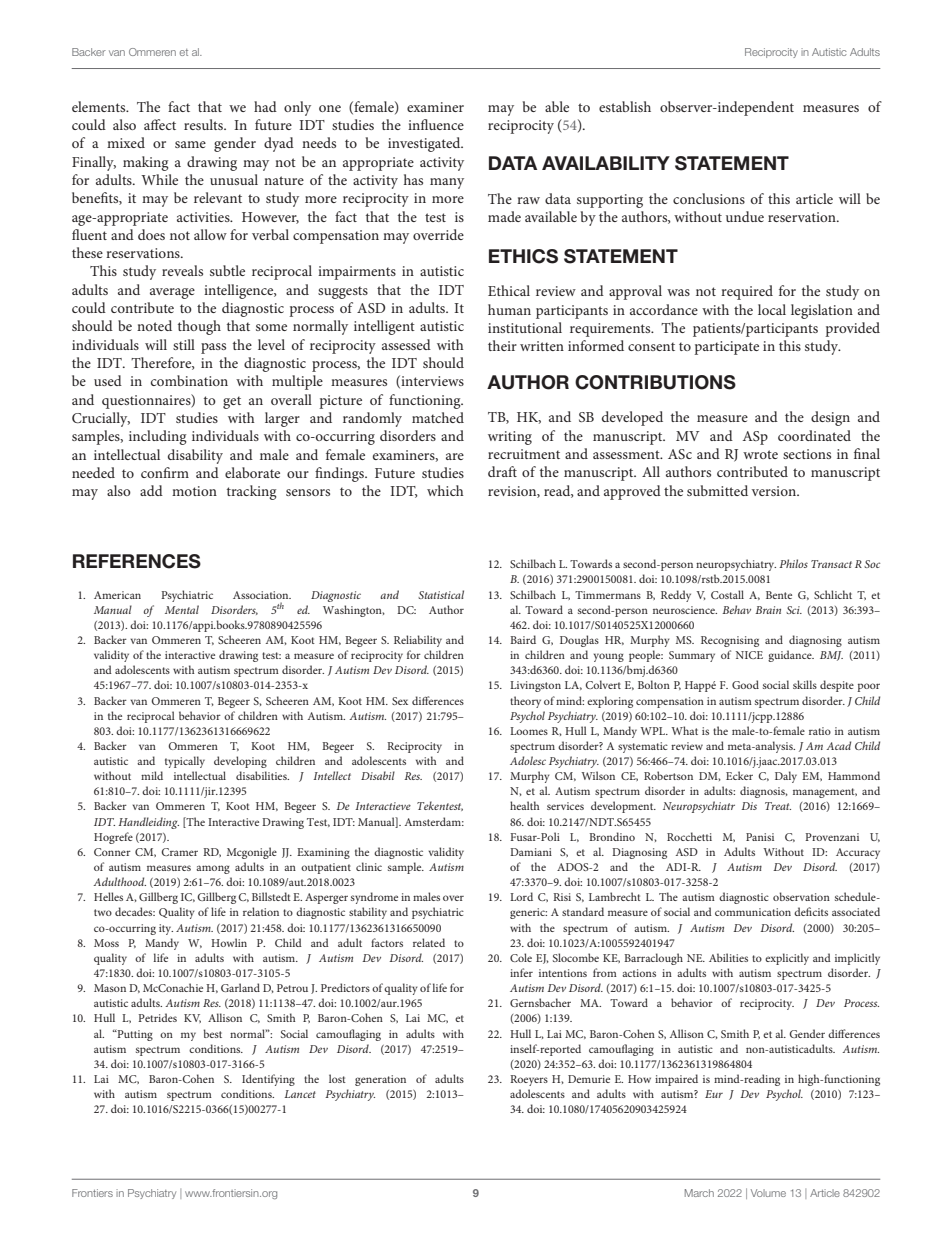 Image resolution: width=952 pixels, height=1247 pixels. Describe the element at coordinates (436, 124) in the screenshot. I see `influence` at that location.
